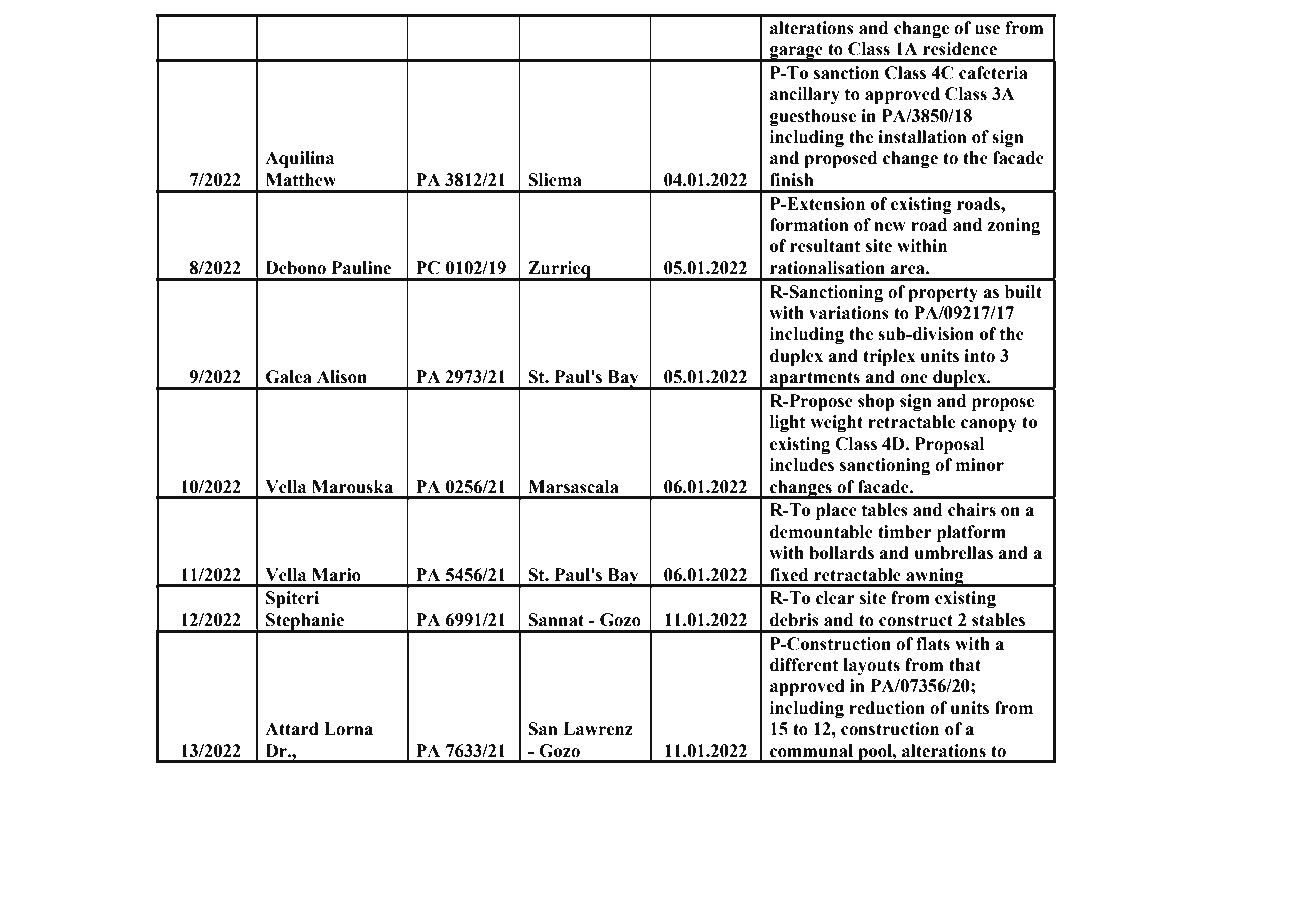  I want to click on formation, so click(809, 225).
